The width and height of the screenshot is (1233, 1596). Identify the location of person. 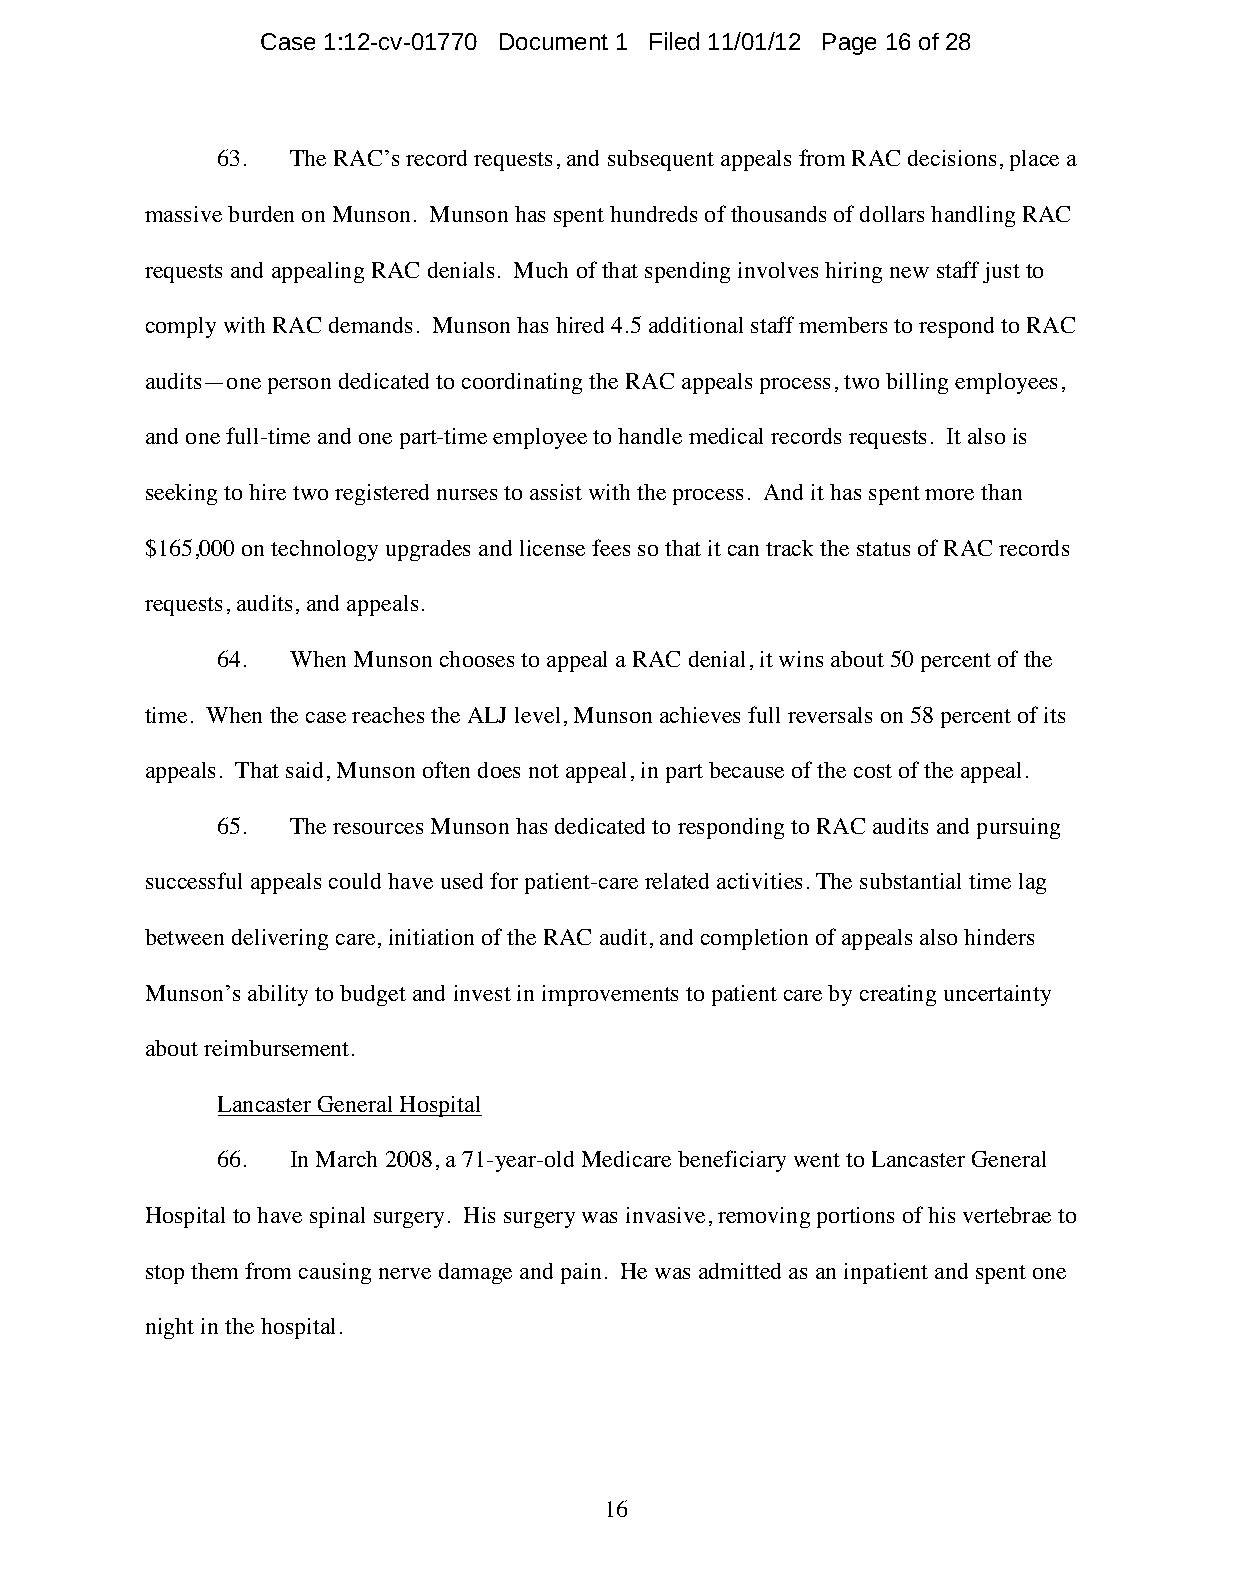
(299, 386).
